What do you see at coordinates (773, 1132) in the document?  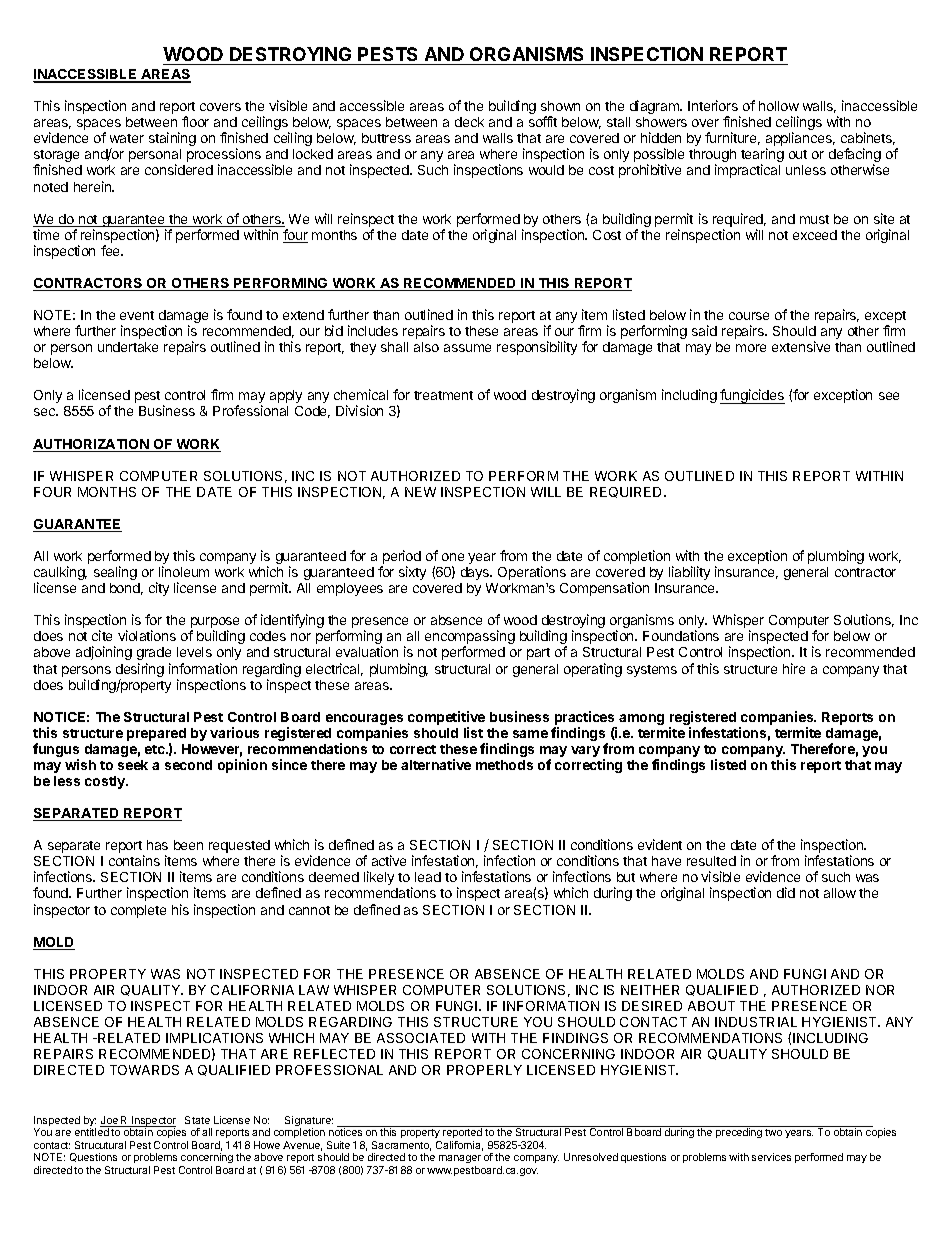 I see `two` at bounding box center [773, 1132].
